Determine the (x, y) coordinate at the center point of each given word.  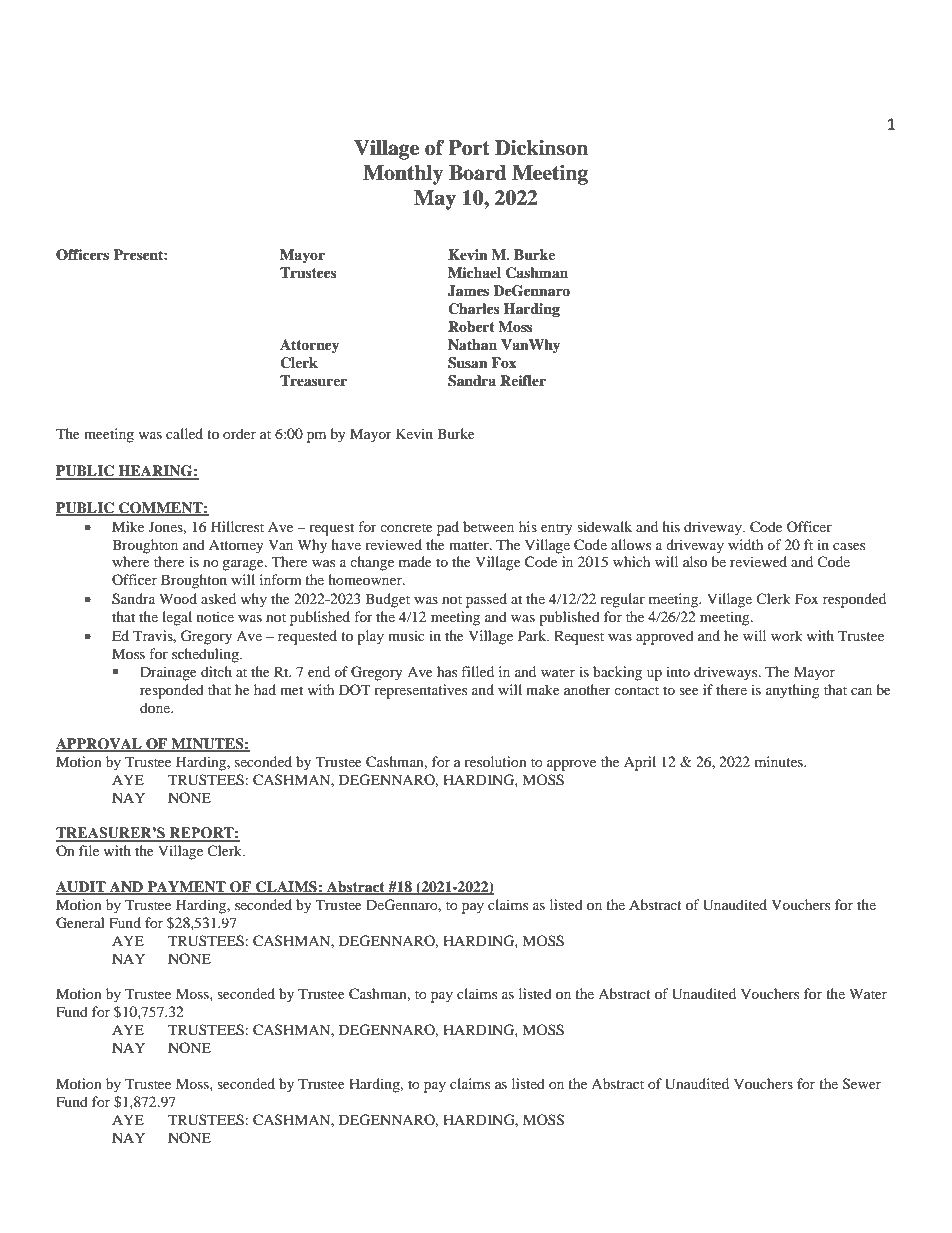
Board (478, 173)
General (80, 923)
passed (486, 600)
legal (177, 618)
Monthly (403, 175)
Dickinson (541, 148)
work (787, 635)
